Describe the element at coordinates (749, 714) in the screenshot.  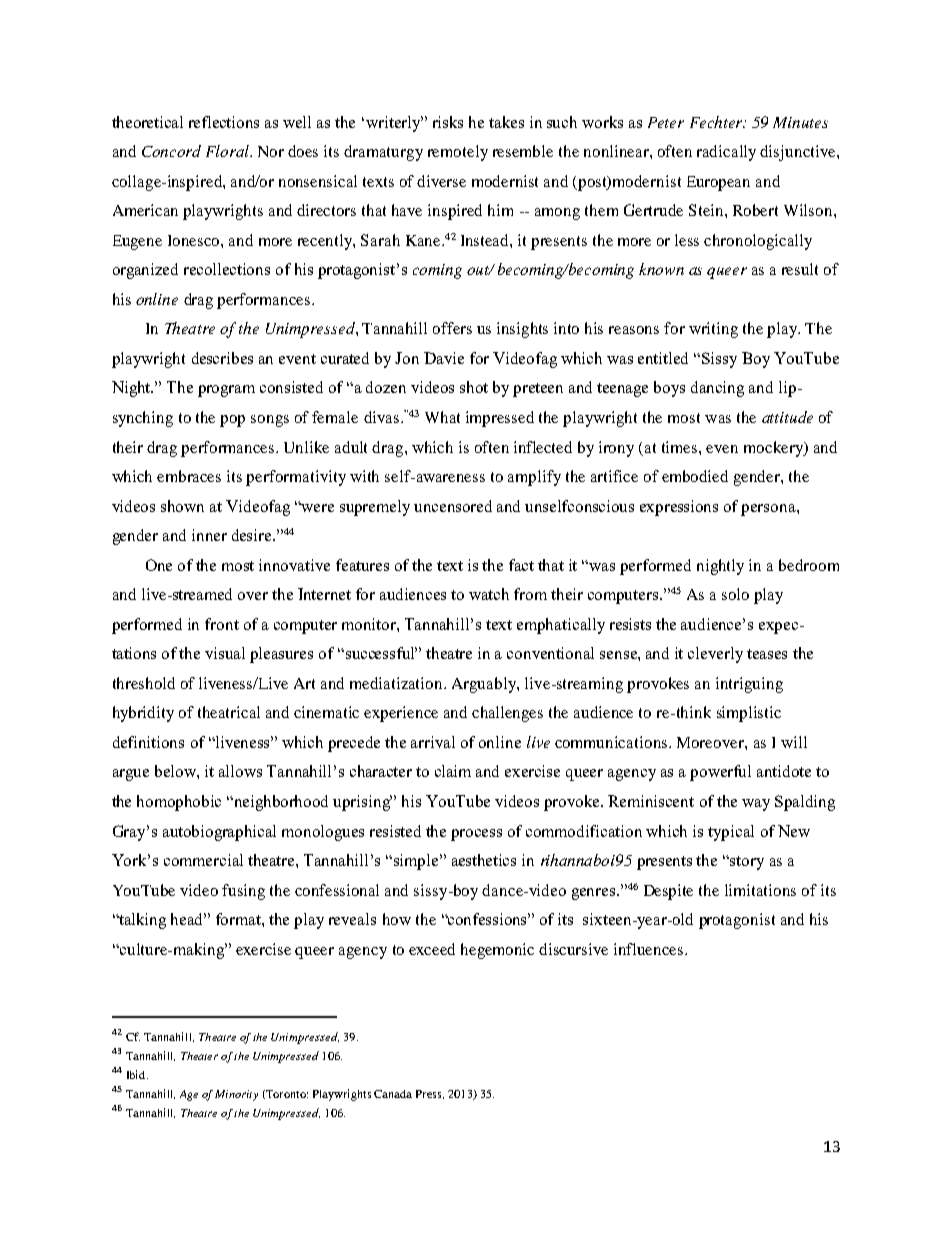
I see `simplistic` at that location.
